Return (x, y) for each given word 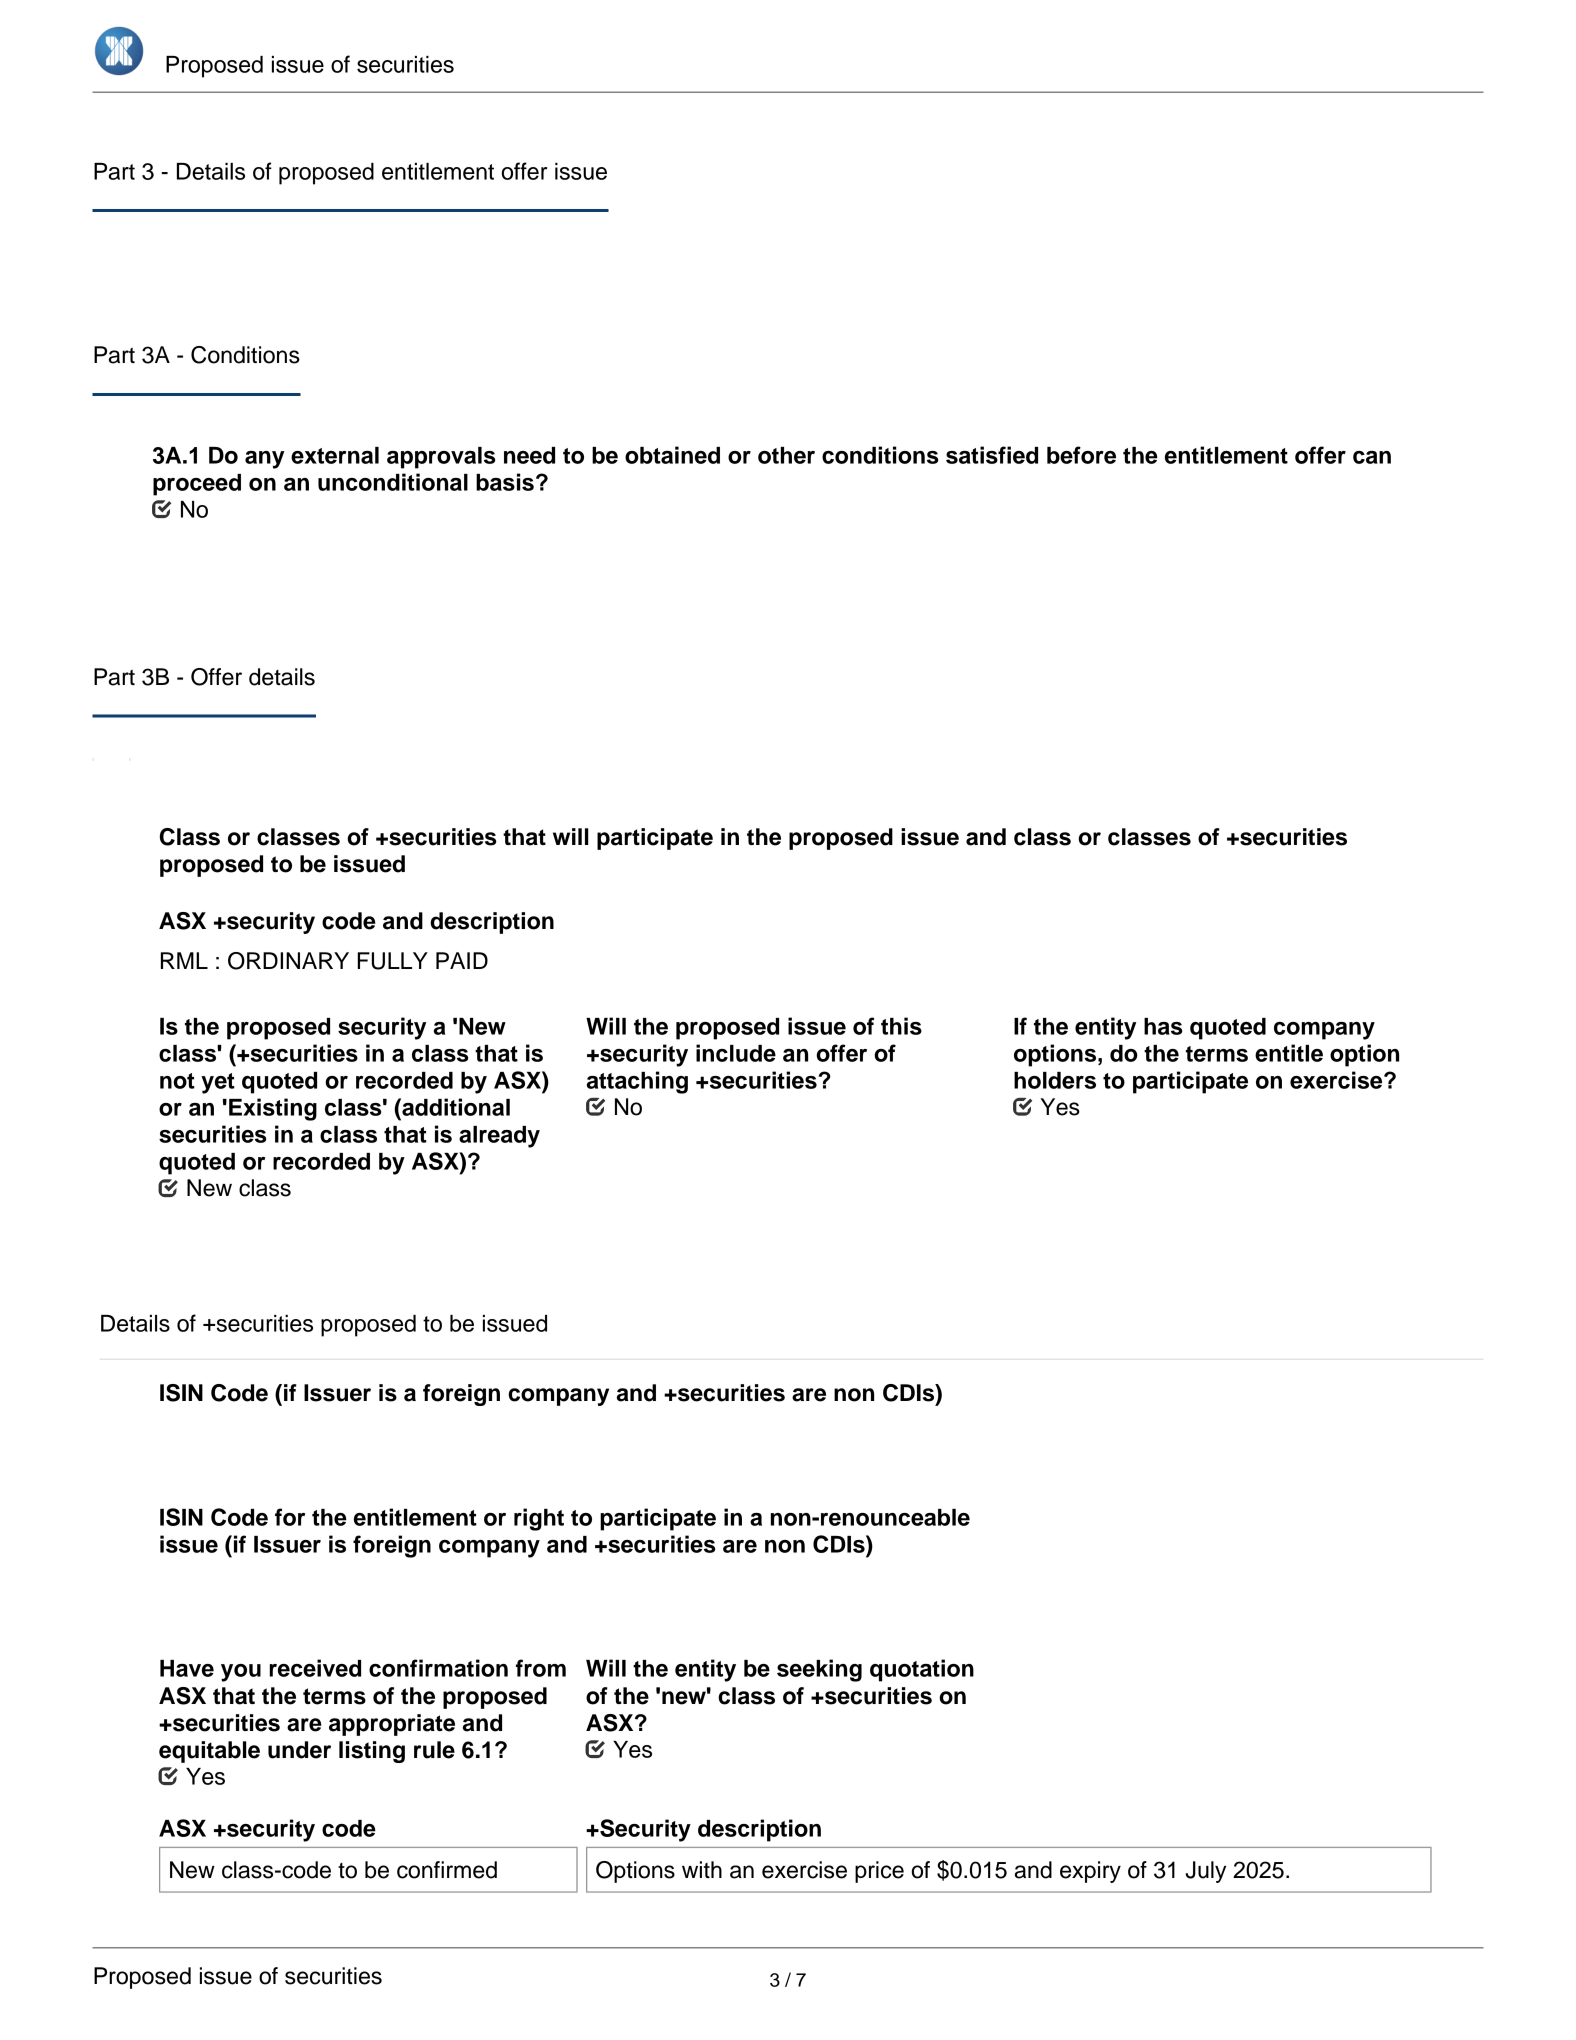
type (294, 1948)
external (335, 455)
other (786, 455)
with (702, 1869)
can (1372, 457)
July (1205, 1872)
